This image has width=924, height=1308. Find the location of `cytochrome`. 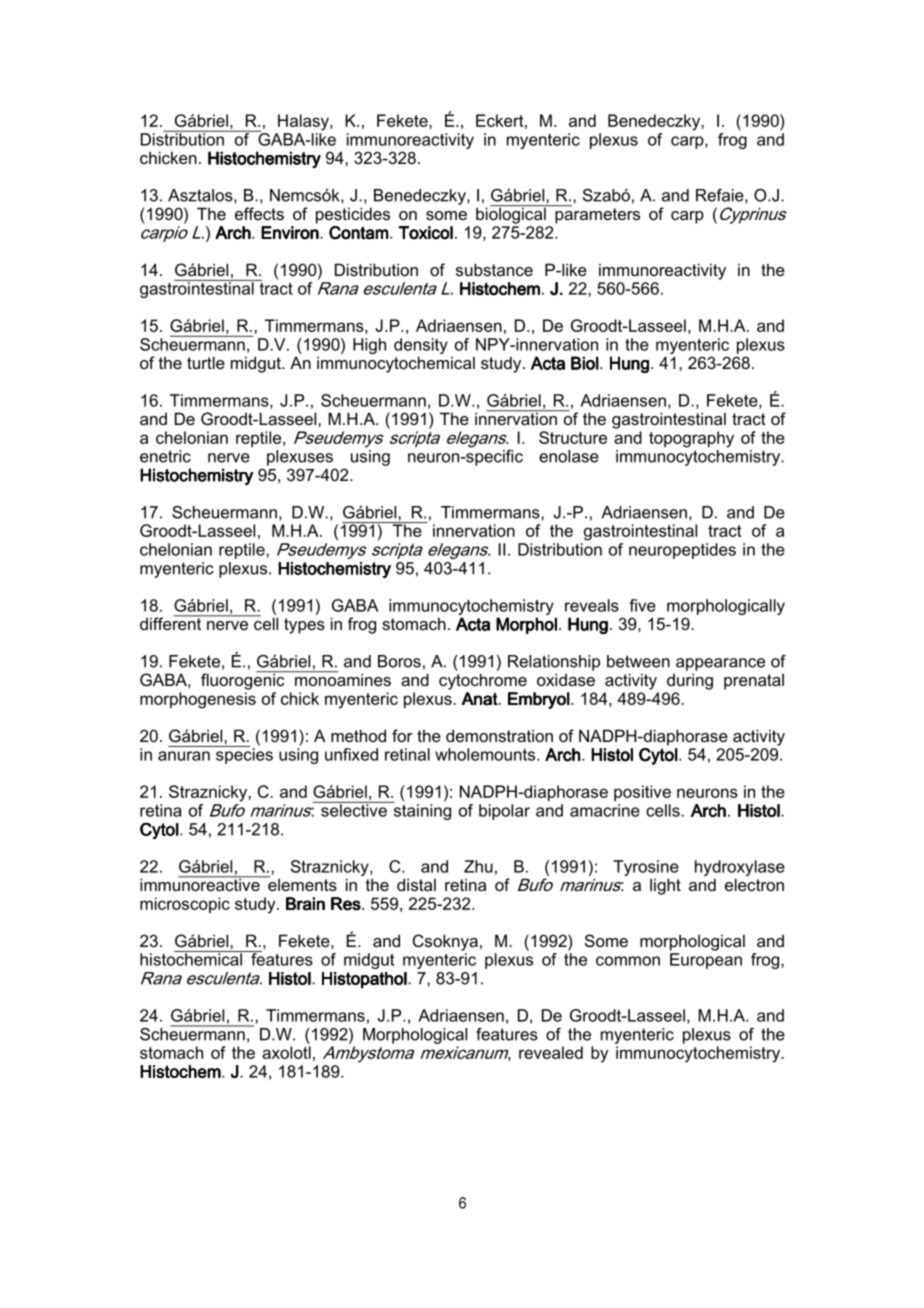

cytochrome is located at coordinates (483, 681).
